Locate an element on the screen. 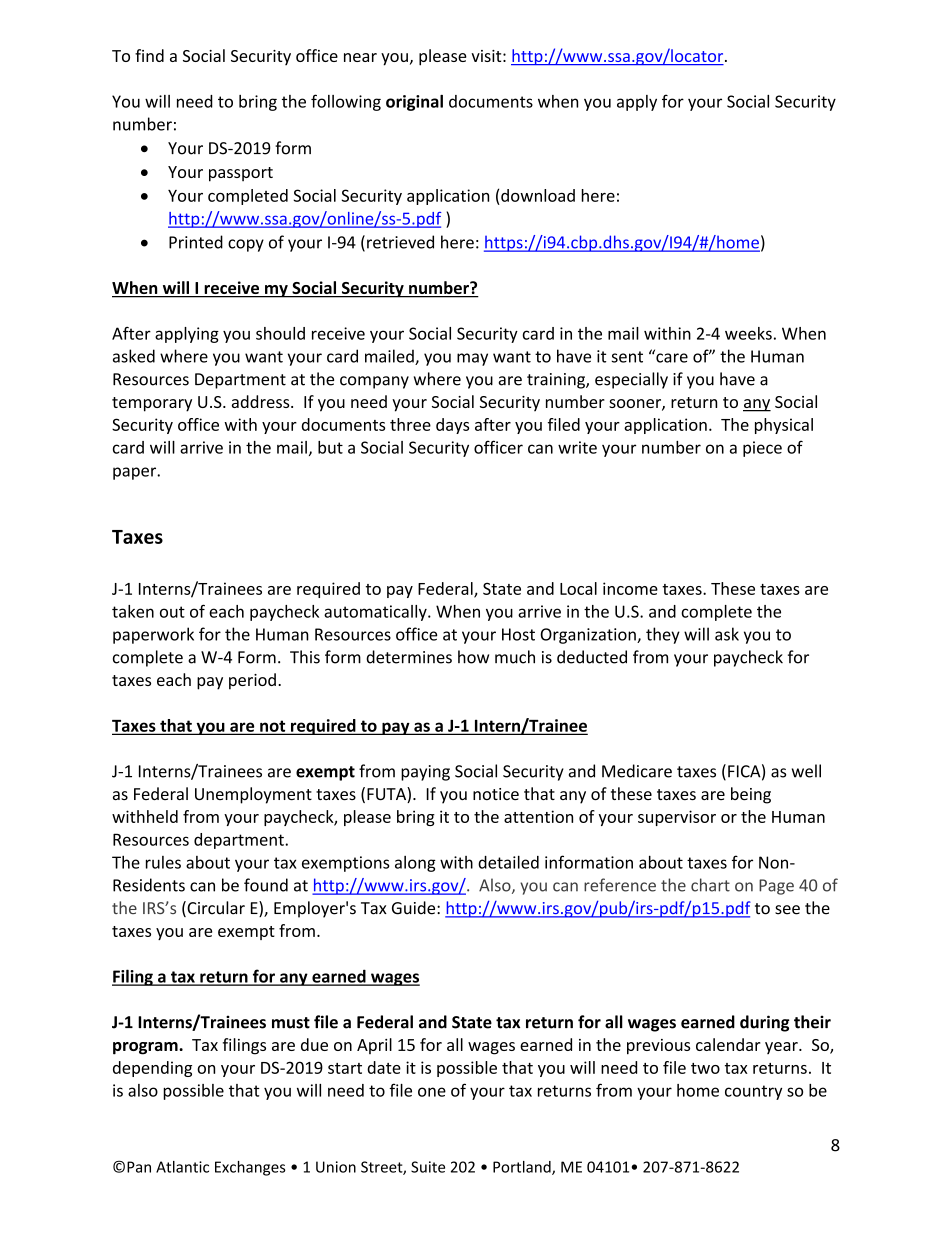 The image size is (952, 1233). detailed is located at coordinates (508, 862).
